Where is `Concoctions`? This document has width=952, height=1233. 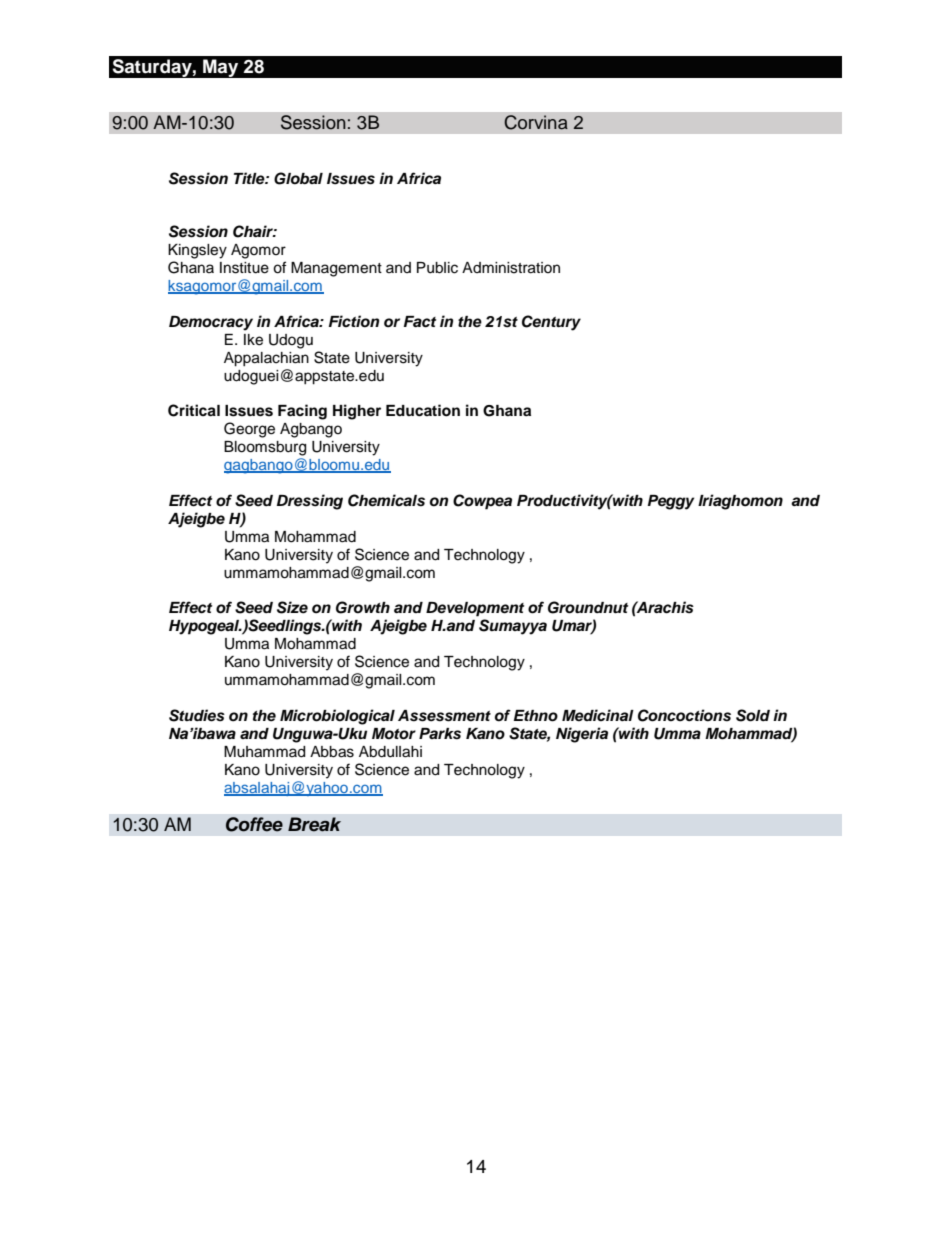
Concoctions is located at coordinates (684, 715).
